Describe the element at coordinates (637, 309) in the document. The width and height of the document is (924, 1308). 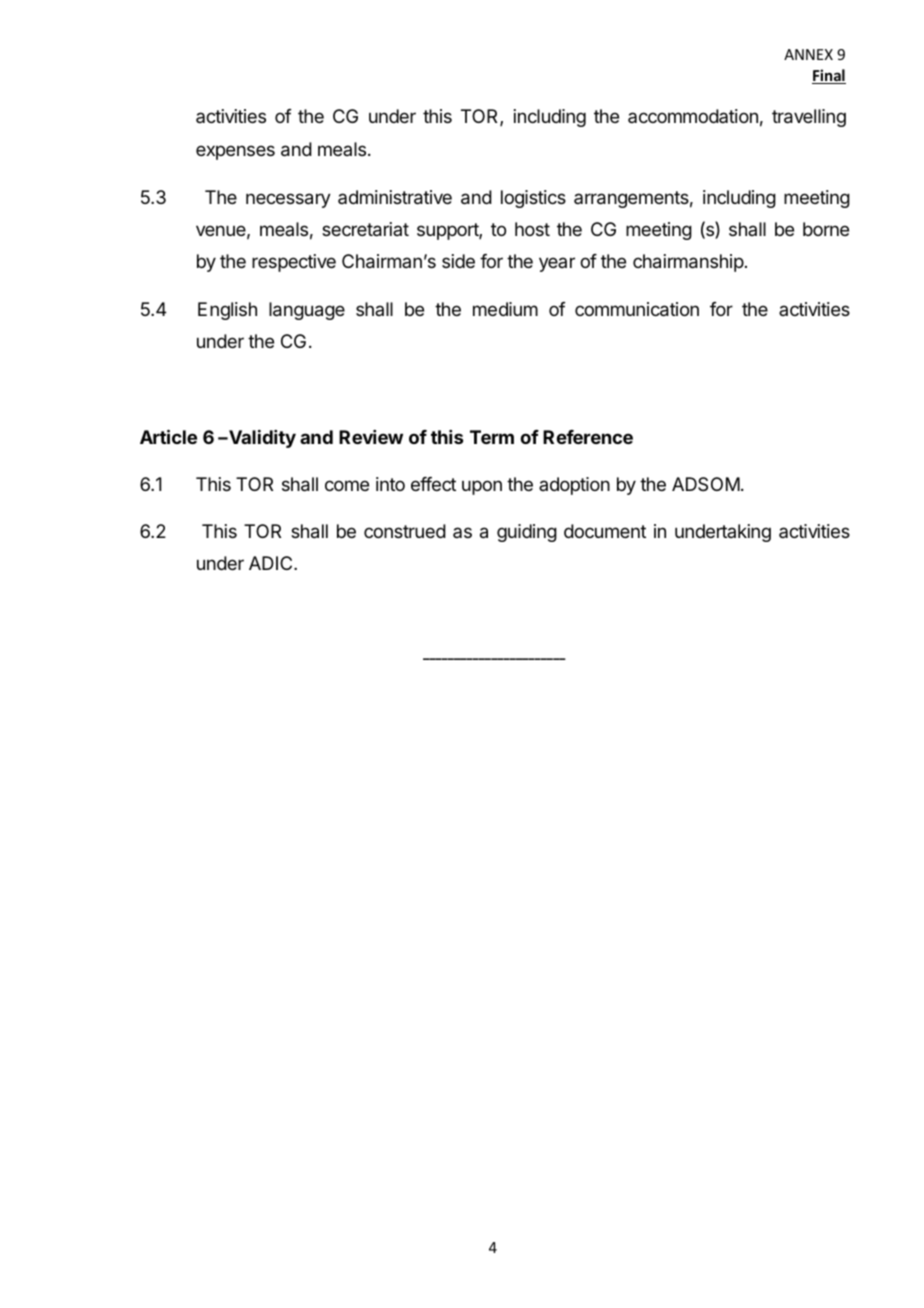
I see `communication` at that location.
